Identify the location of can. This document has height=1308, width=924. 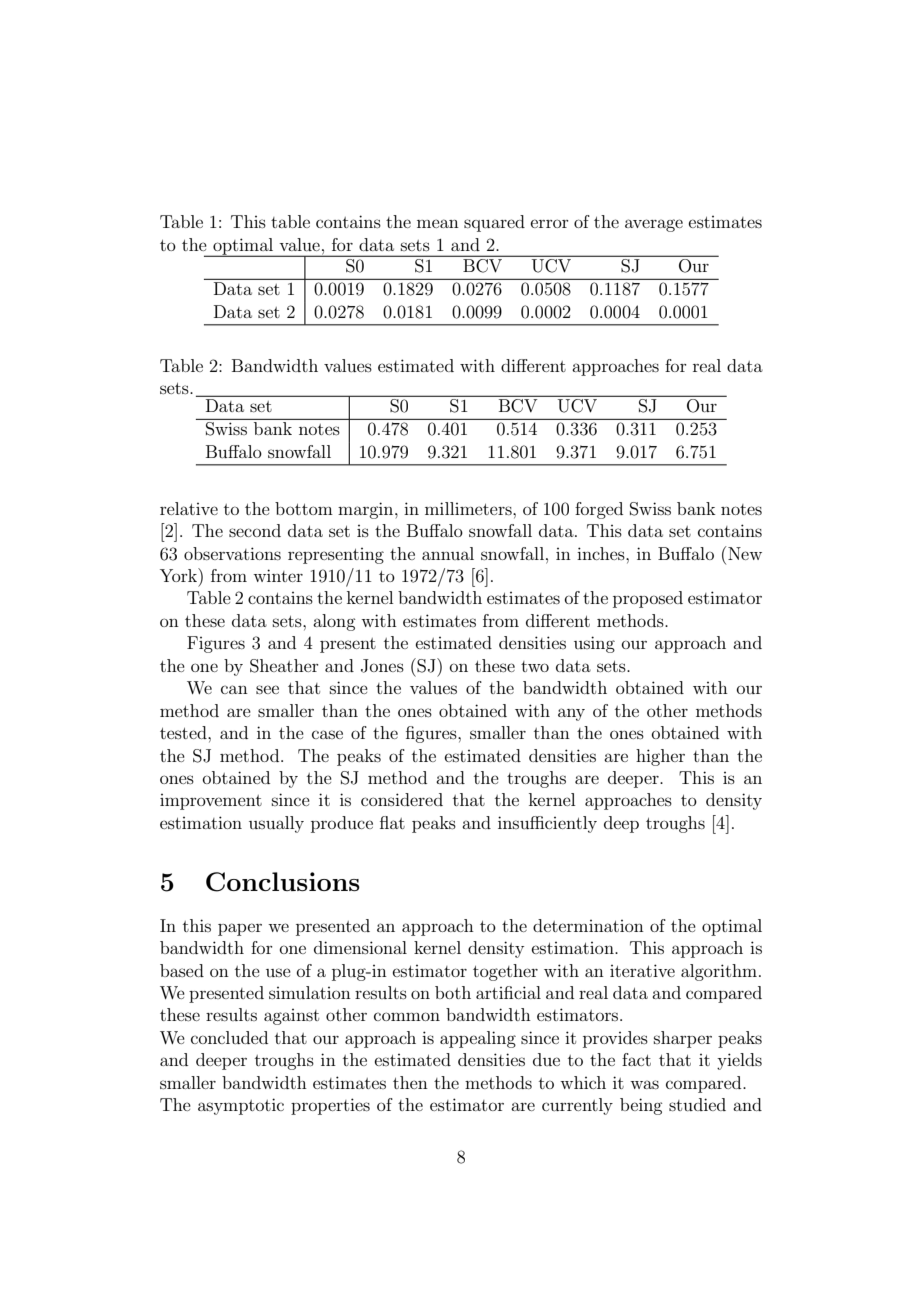
(234, 689).
